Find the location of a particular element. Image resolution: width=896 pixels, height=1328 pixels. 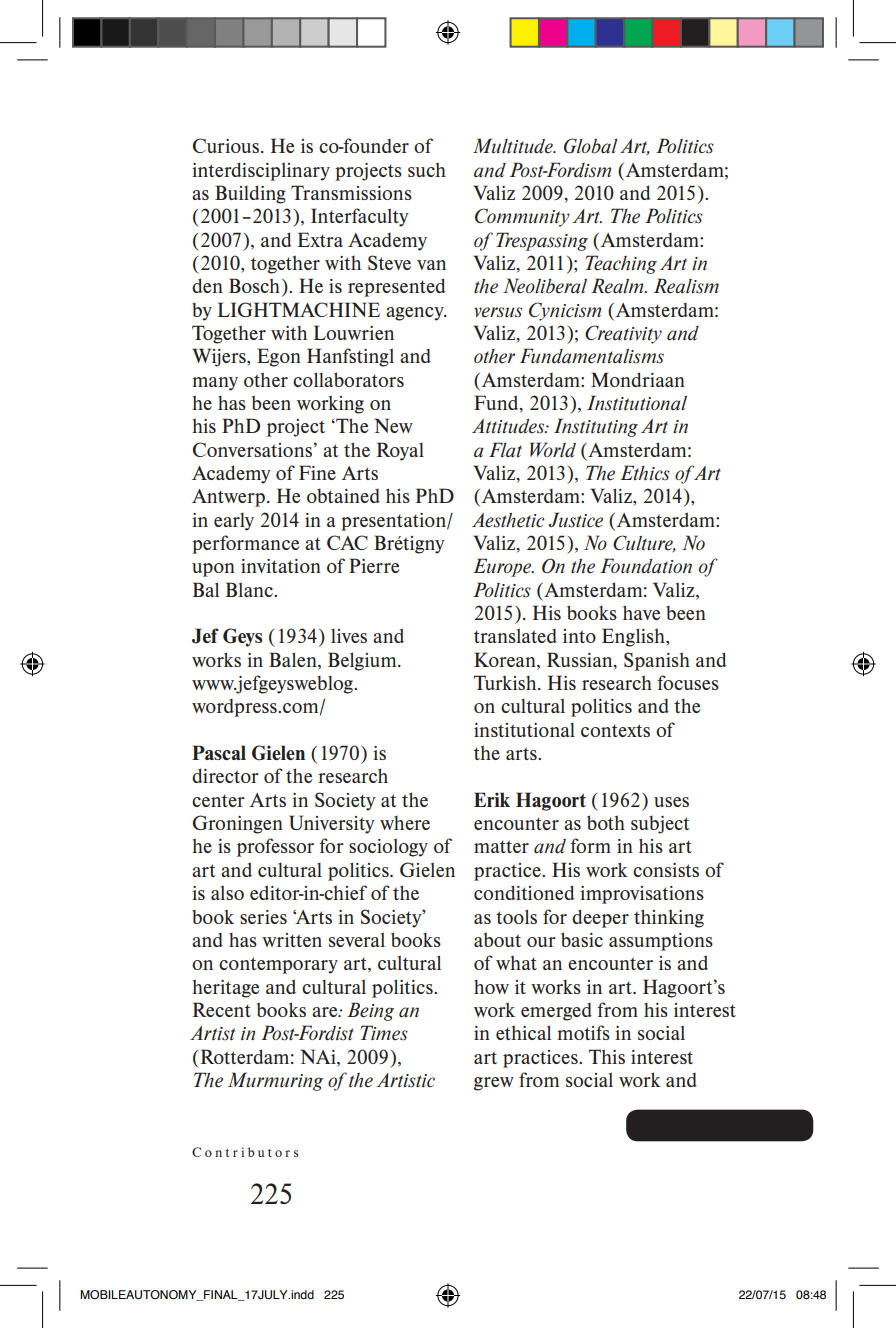

interdisciplinary is located at coordinates (261, 171).
